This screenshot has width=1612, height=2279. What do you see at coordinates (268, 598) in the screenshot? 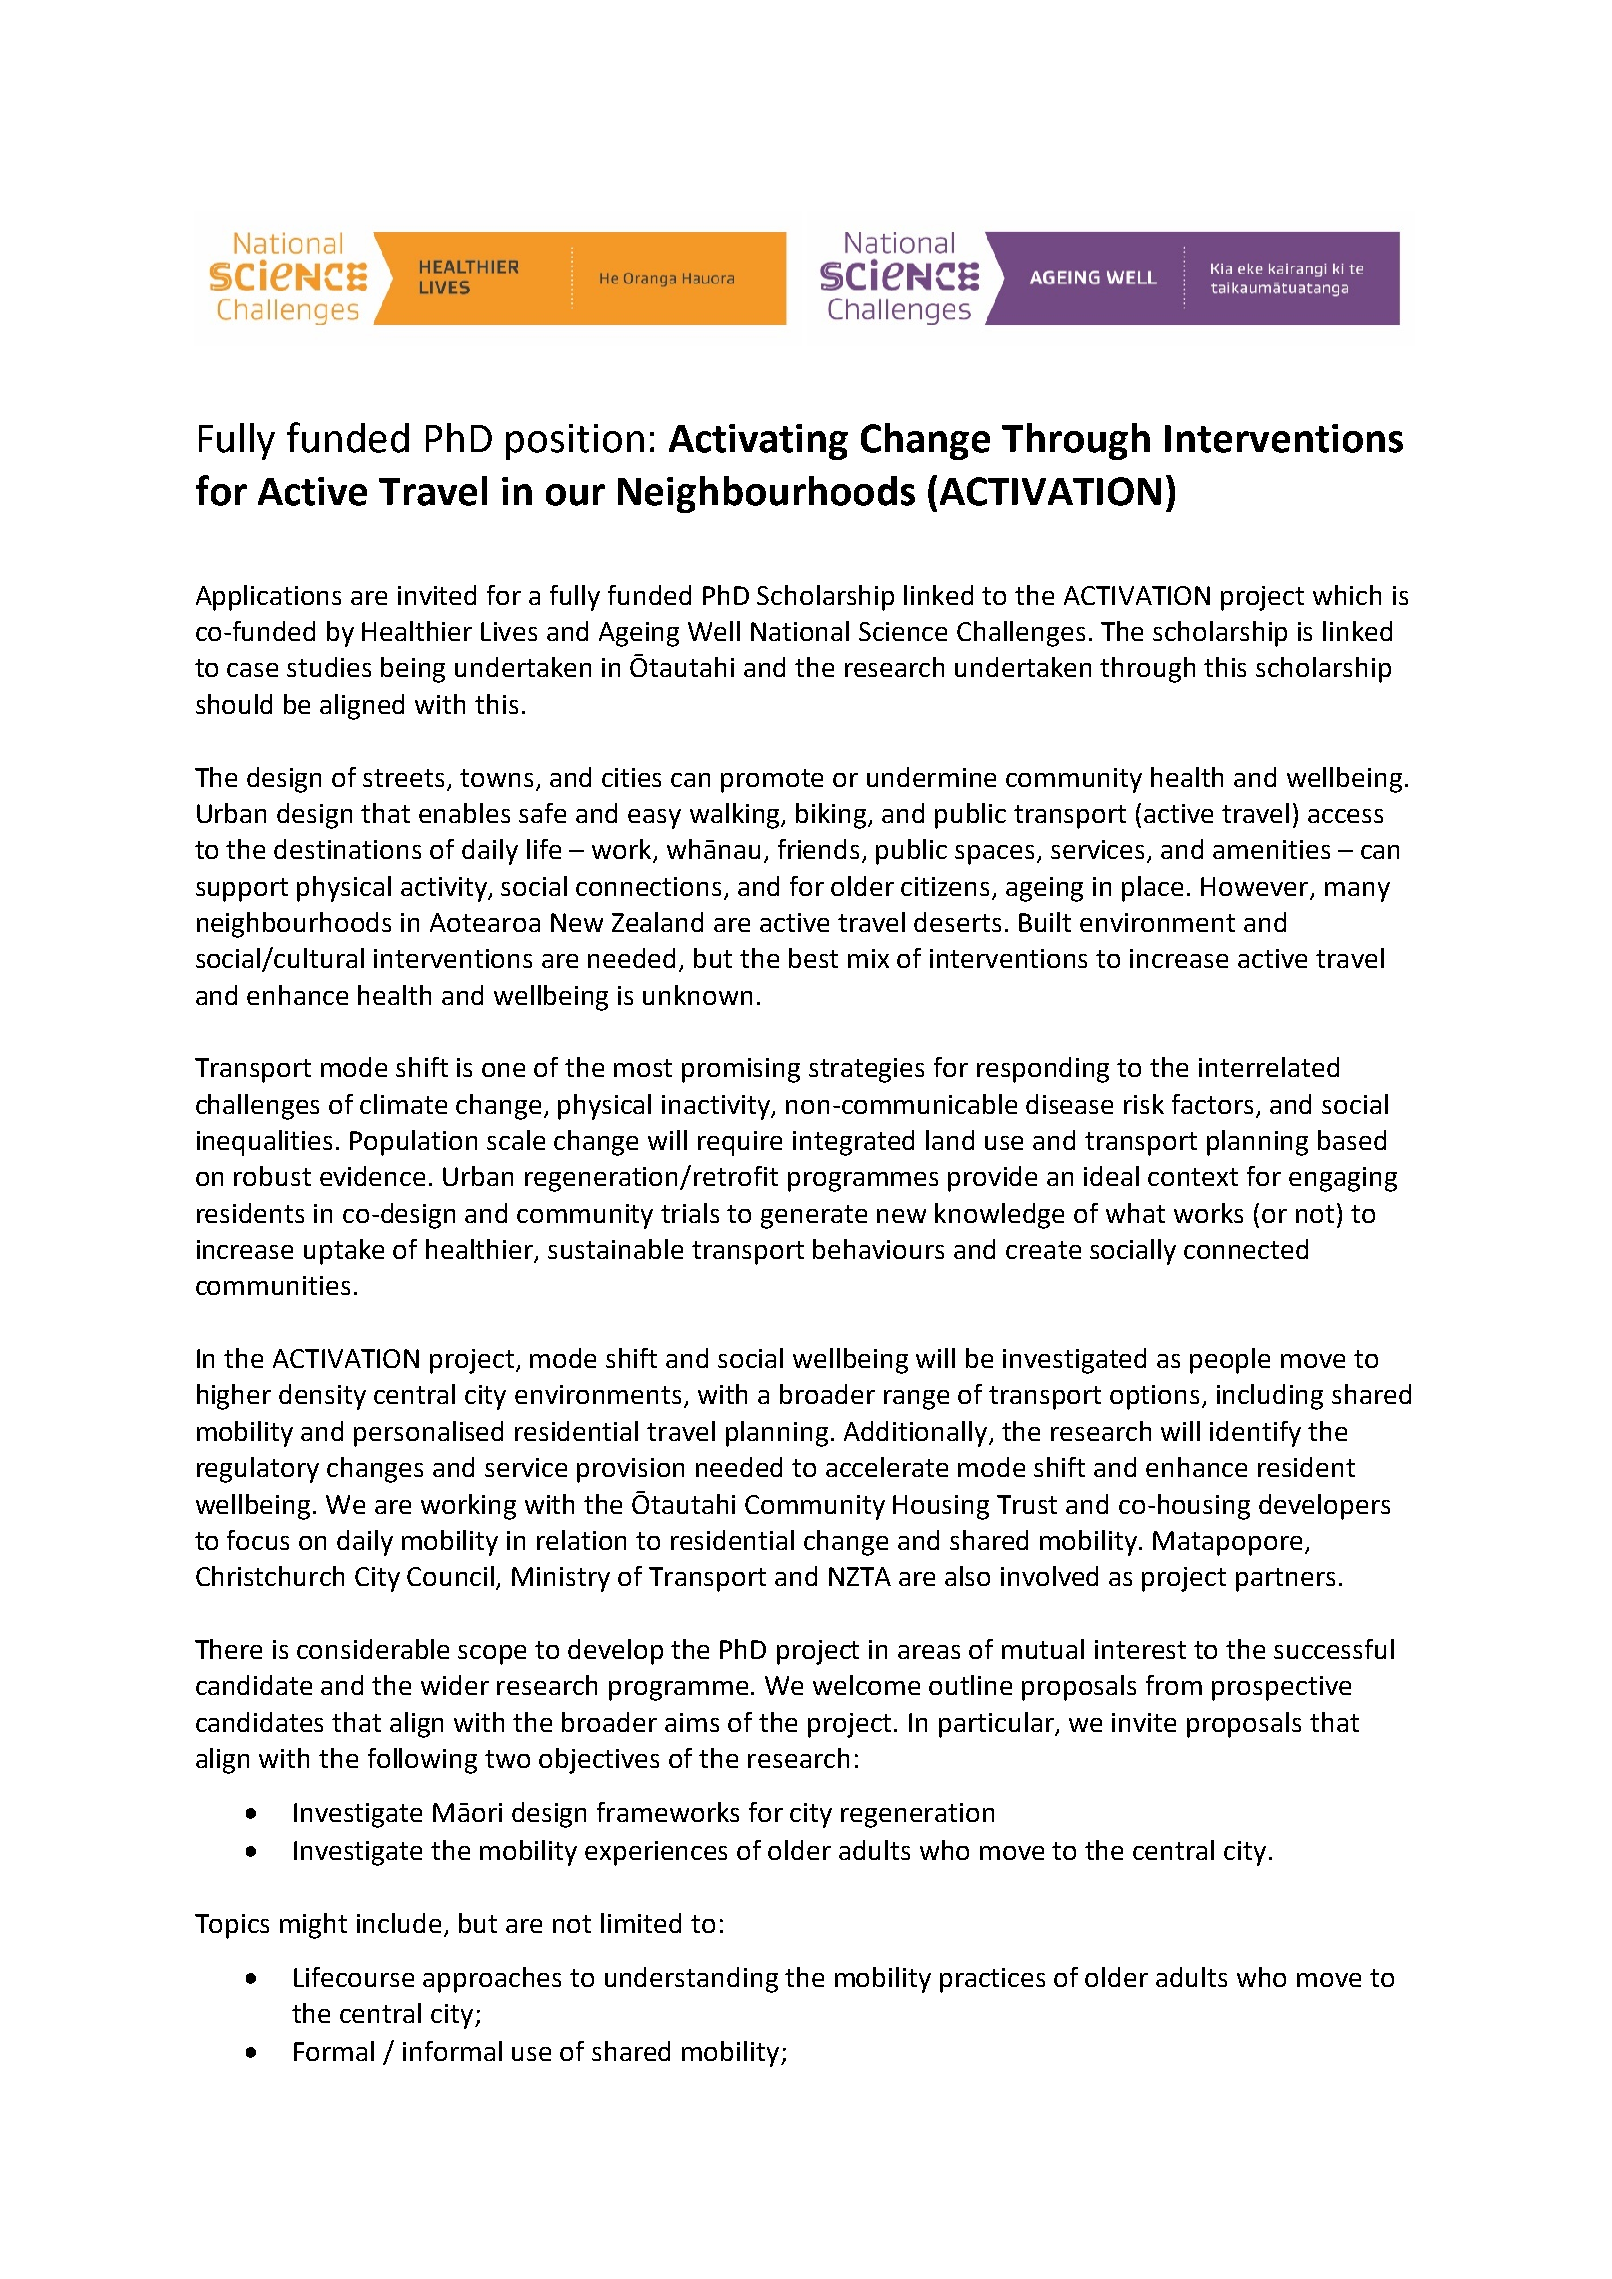
I see `Applications` at bounding box center [268, 598].
